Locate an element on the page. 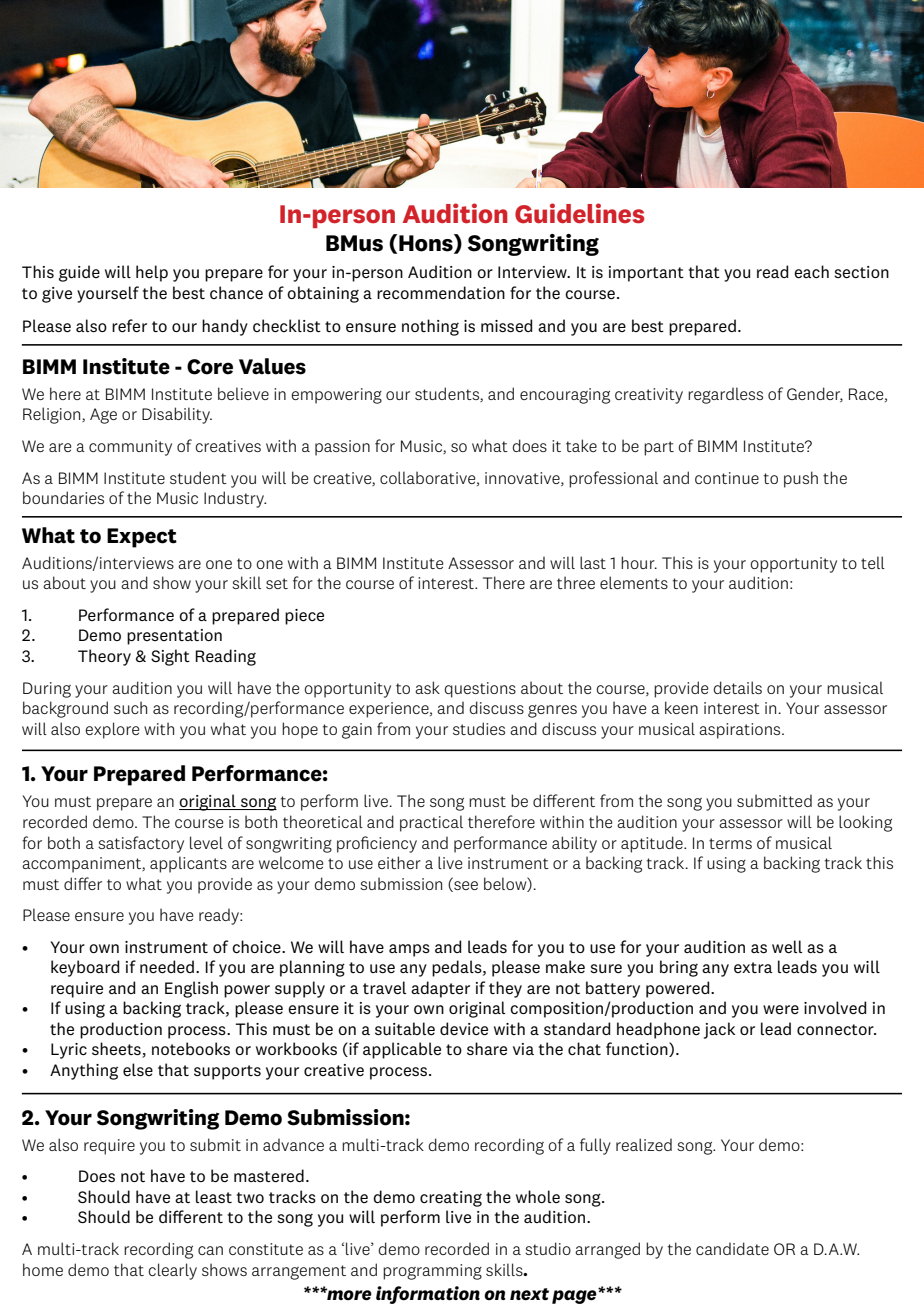  amps is located at coordinates (409, 950).
